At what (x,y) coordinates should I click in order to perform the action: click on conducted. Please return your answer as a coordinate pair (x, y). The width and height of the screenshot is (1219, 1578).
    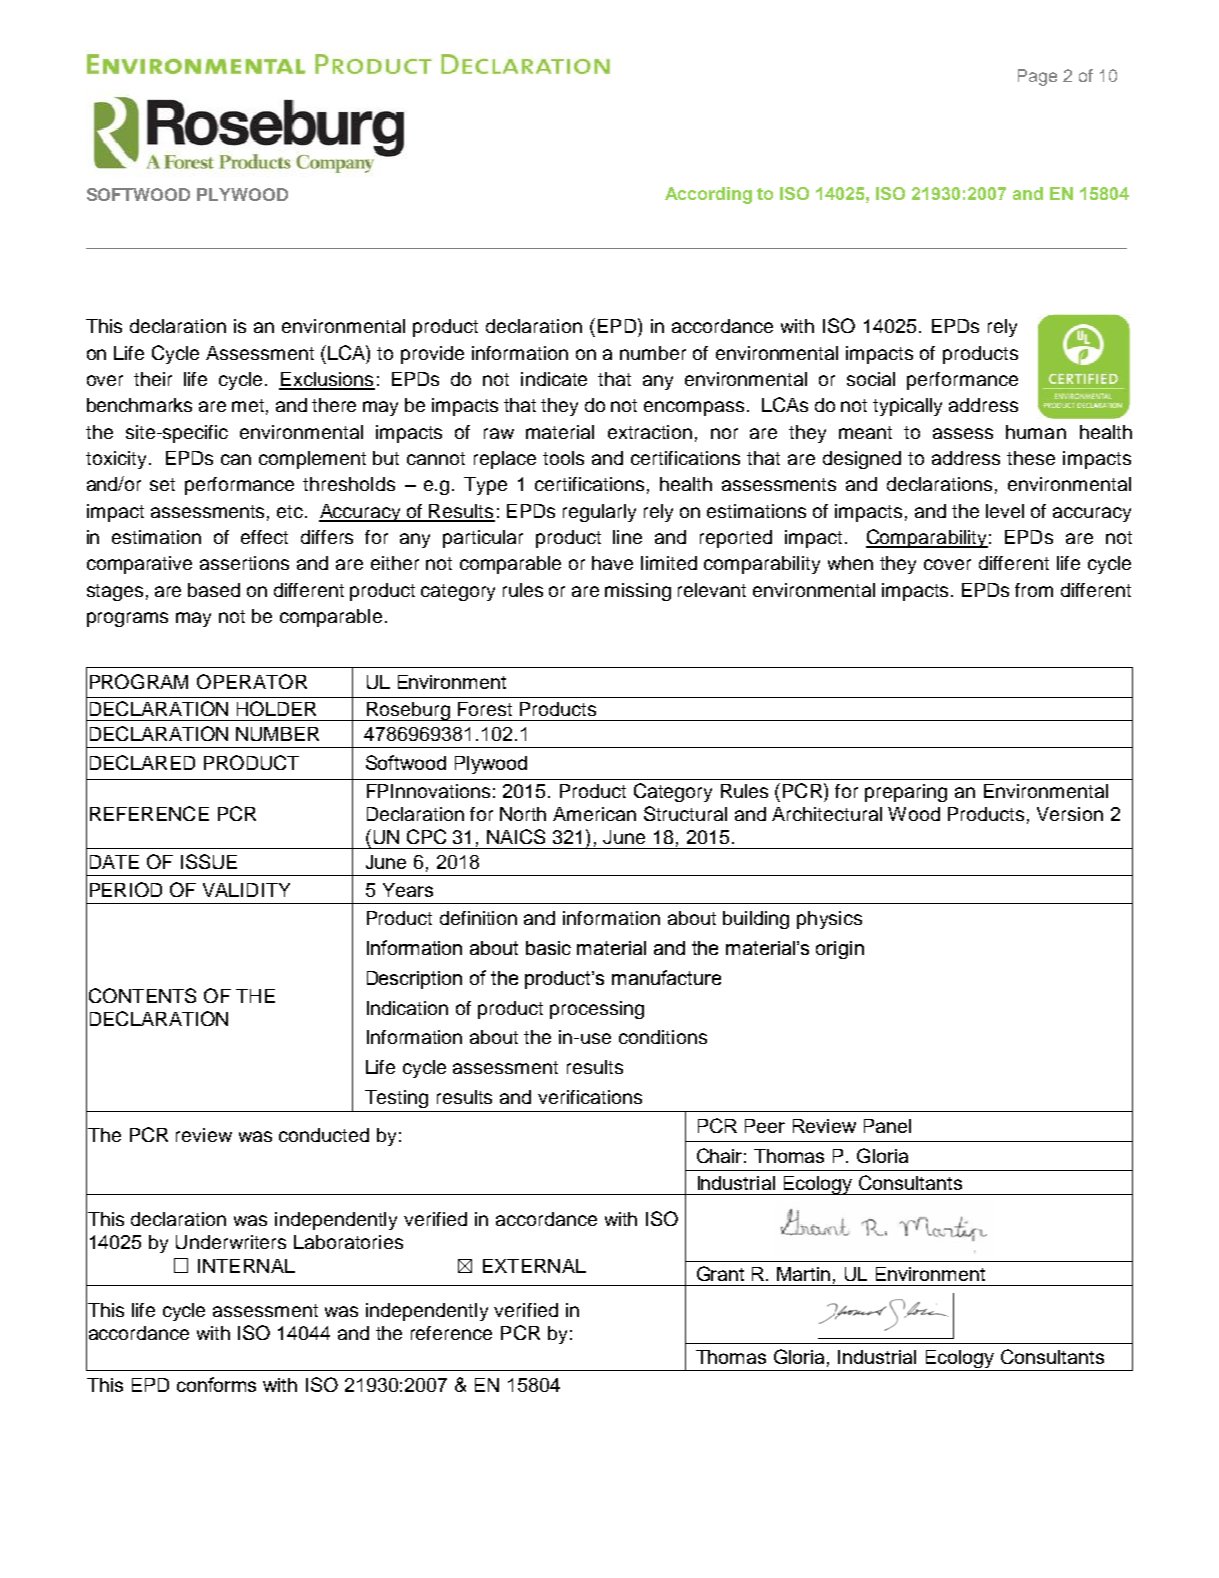
    Looking at the image, I should click on (324, 1135).
